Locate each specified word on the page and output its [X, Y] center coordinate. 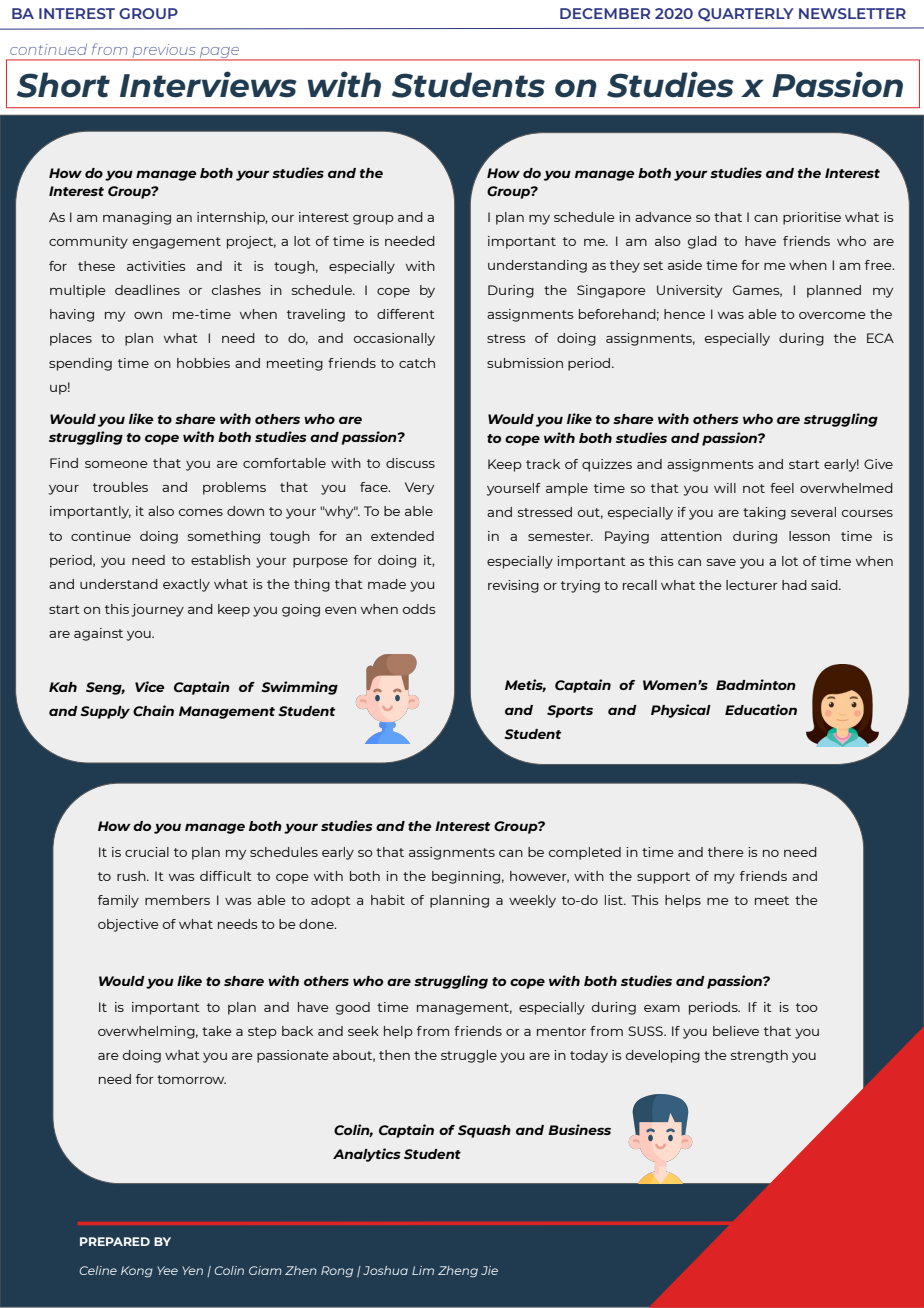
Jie [489, 1270]
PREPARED [115, 1241]
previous [164, 52]
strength [759, 1056]
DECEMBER [605, 13]
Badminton [756, 684]
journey [157, 610]
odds [419, 609]
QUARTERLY [746, 15]
